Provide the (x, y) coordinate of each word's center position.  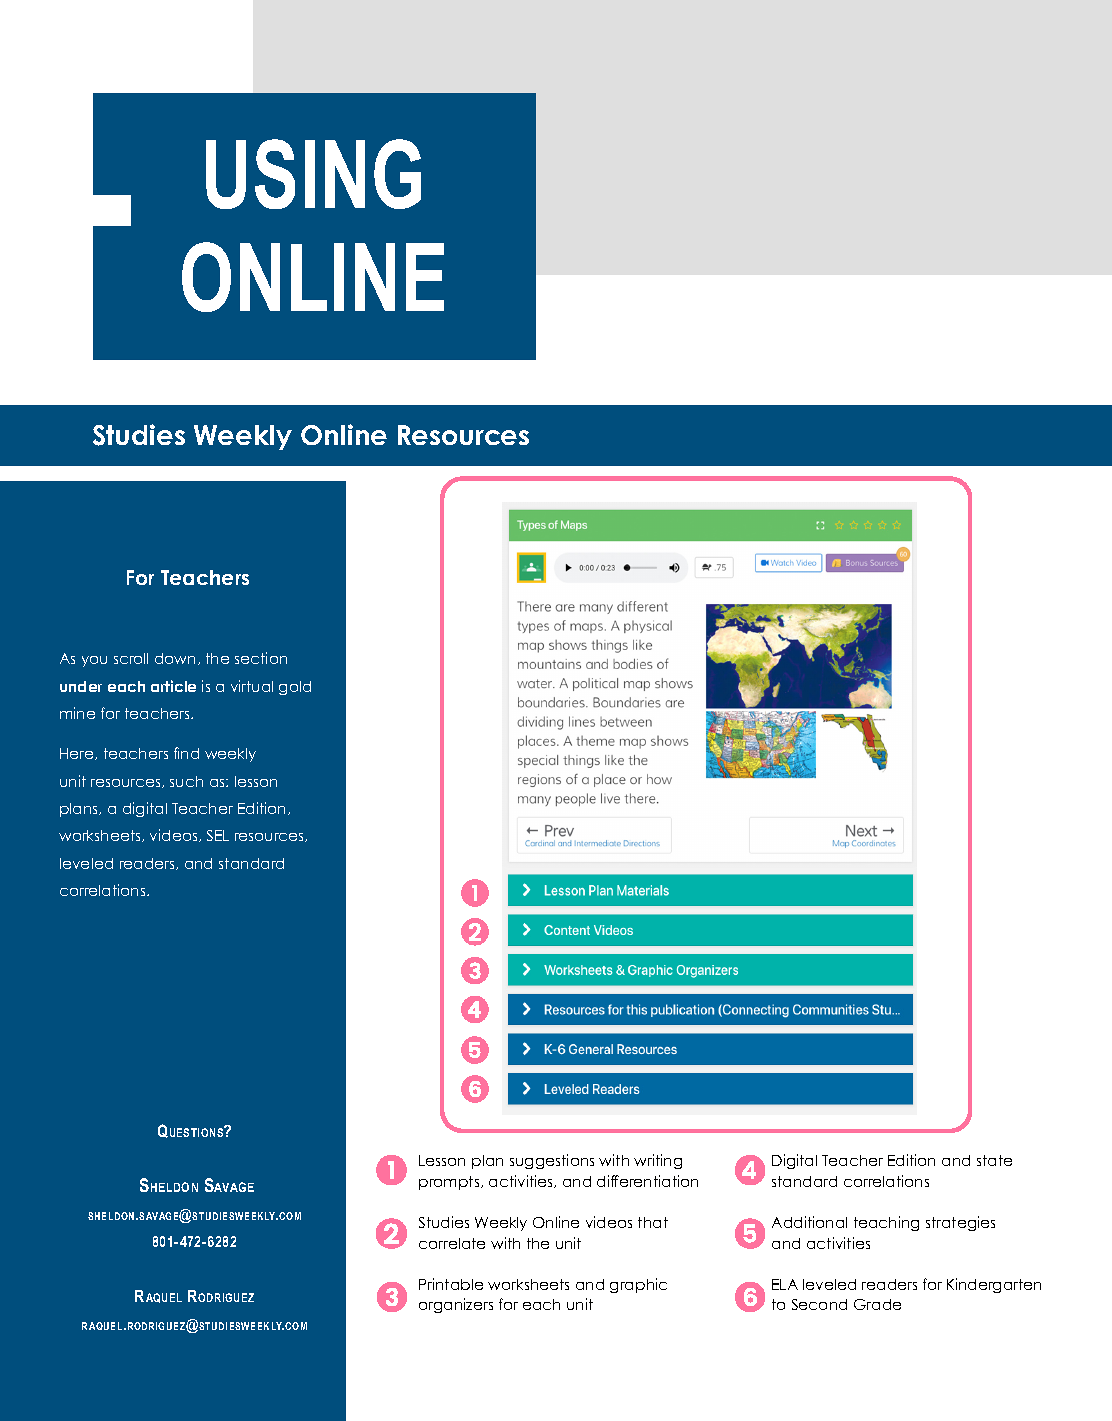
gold (295, 688)
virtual (252, 686)
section (261, 658)
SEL (218, 835)
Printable (451, 1284)
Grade (877, 1304)
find (186, 753)
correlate (452, 1243)
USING (313, 174)
